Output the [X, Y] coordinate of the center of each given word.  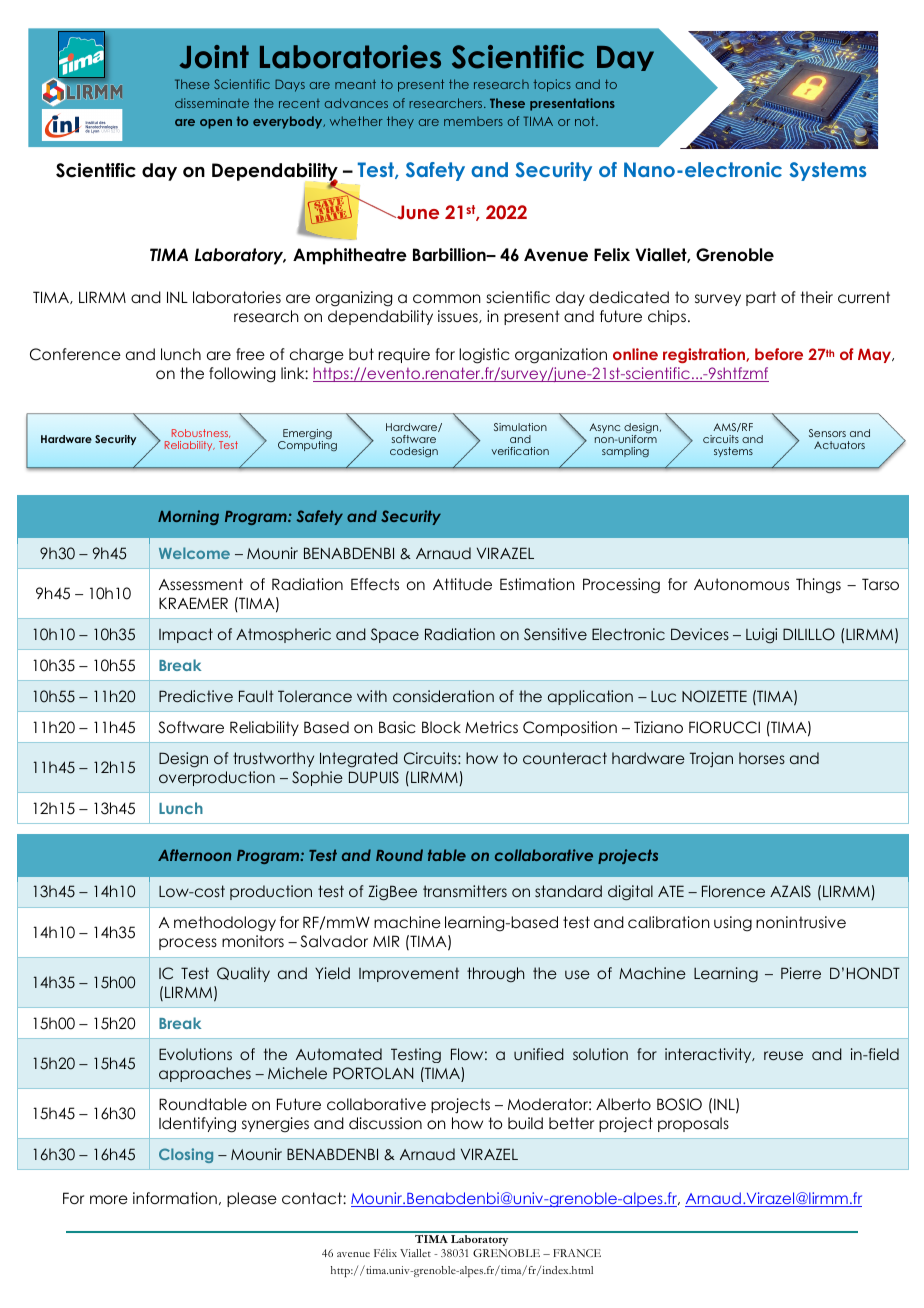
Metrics [491, 727]
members [473, 121]
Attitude [462, 584]
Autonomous [741, 584]
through [495, 975]
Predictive [196, 696]
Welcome [194, 553]
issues [459, 316]
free [250, 354]
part [761, 298]
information [175, 1198]
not [586, 121]
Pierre [801, 973]
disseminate [212, 103]
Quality [243, 974]
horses [762, 758]
